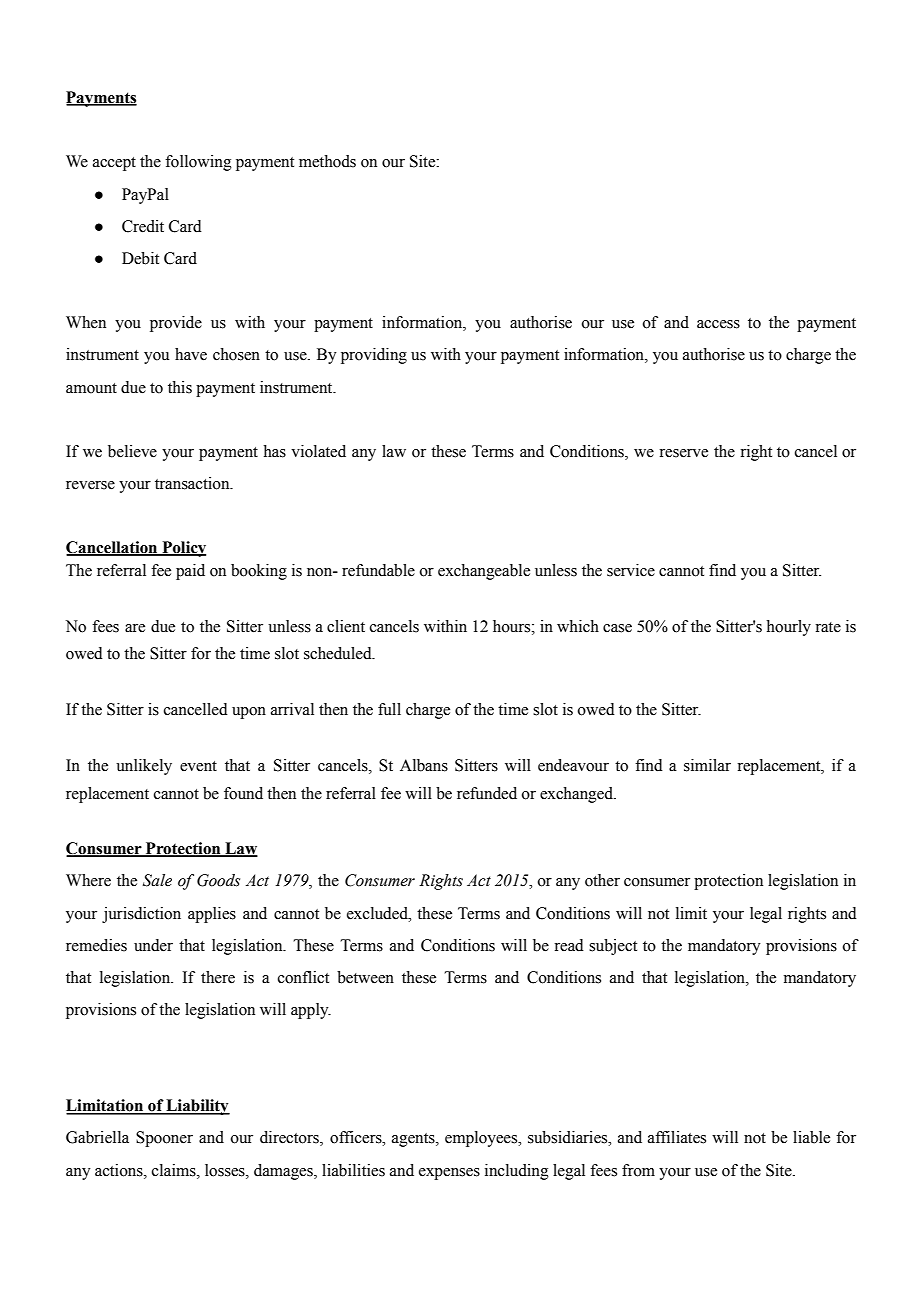  What do you see at coordinates (484, 572) in the screenshot?
I see `exchangeable` at bounding box center [484, 572].
